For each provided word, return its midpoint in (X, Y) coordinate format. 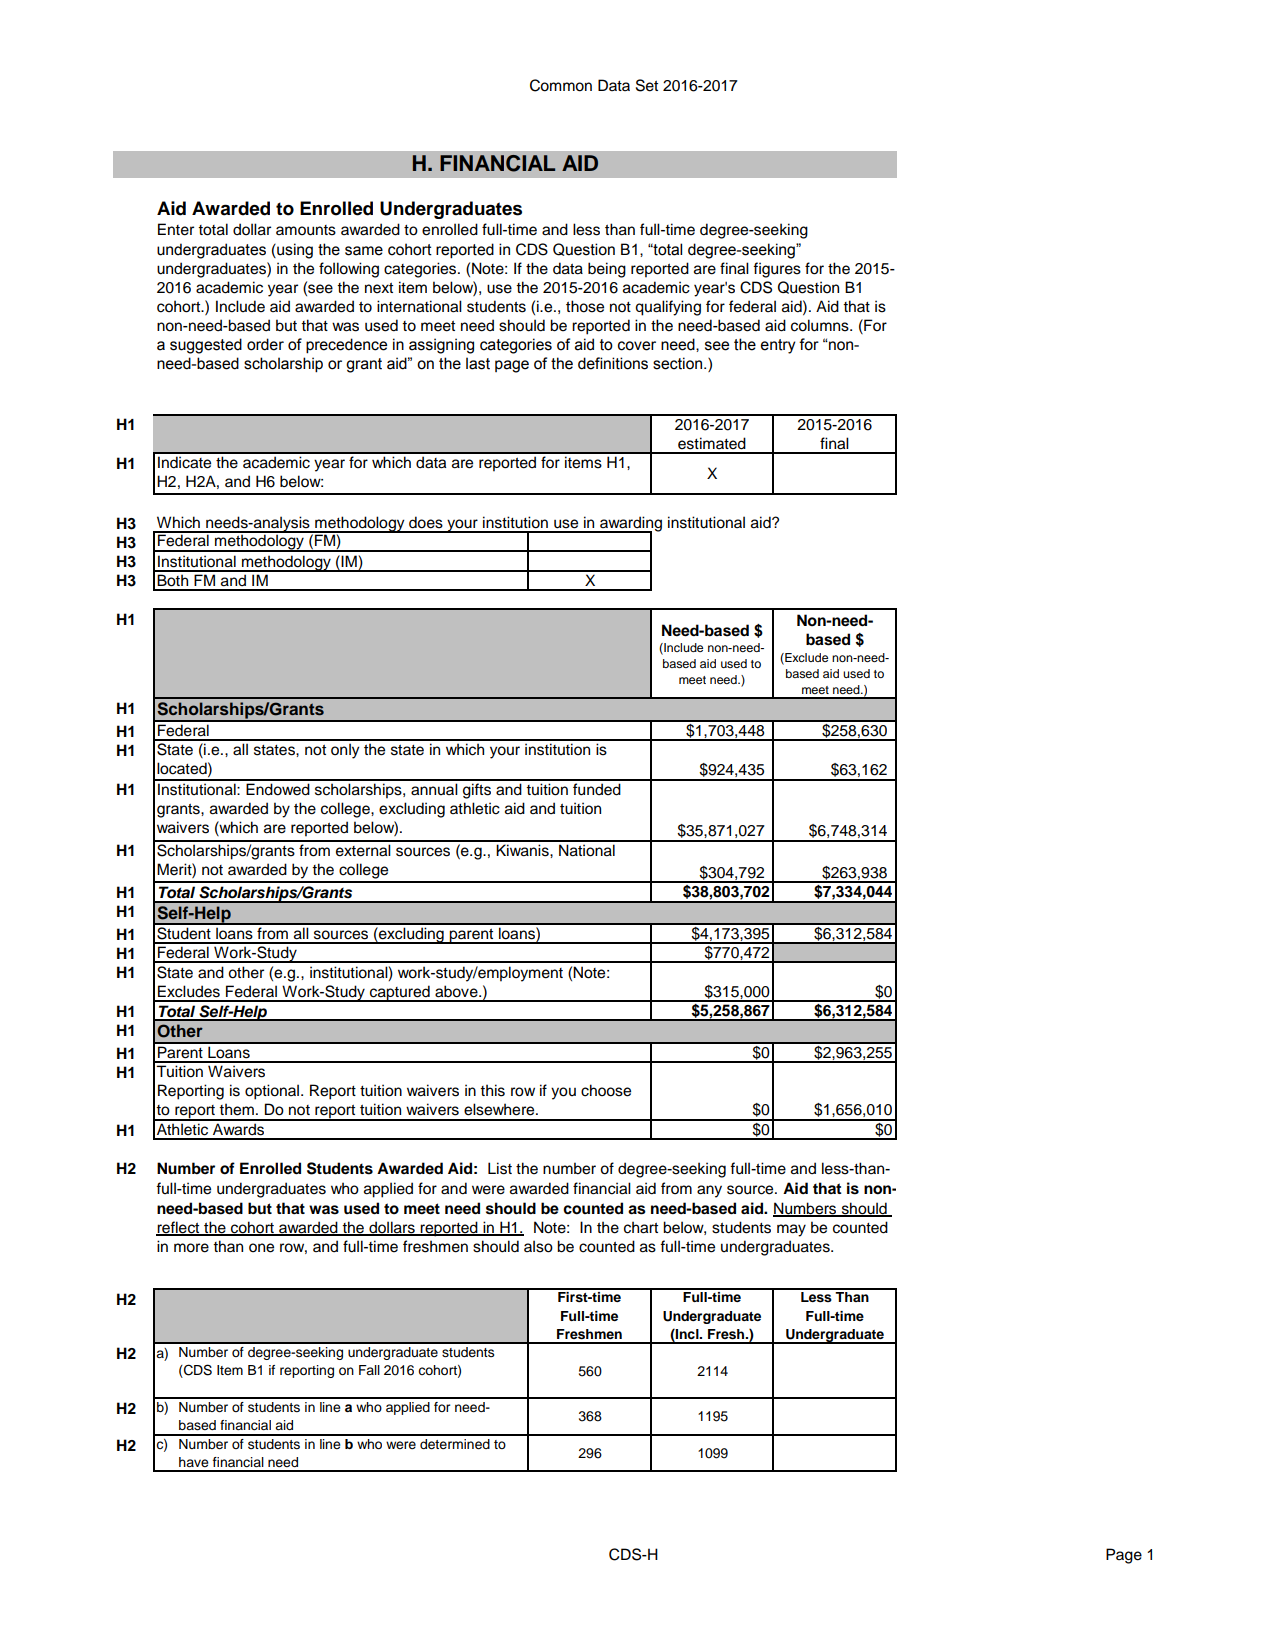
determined (455, 1444)
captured (400, 993)
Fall (369, 1370)
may (791, 1230)
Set (647, 85)
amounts (306, 230)
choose (606, 1090)
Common (561, 85)
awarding (630, 525)
